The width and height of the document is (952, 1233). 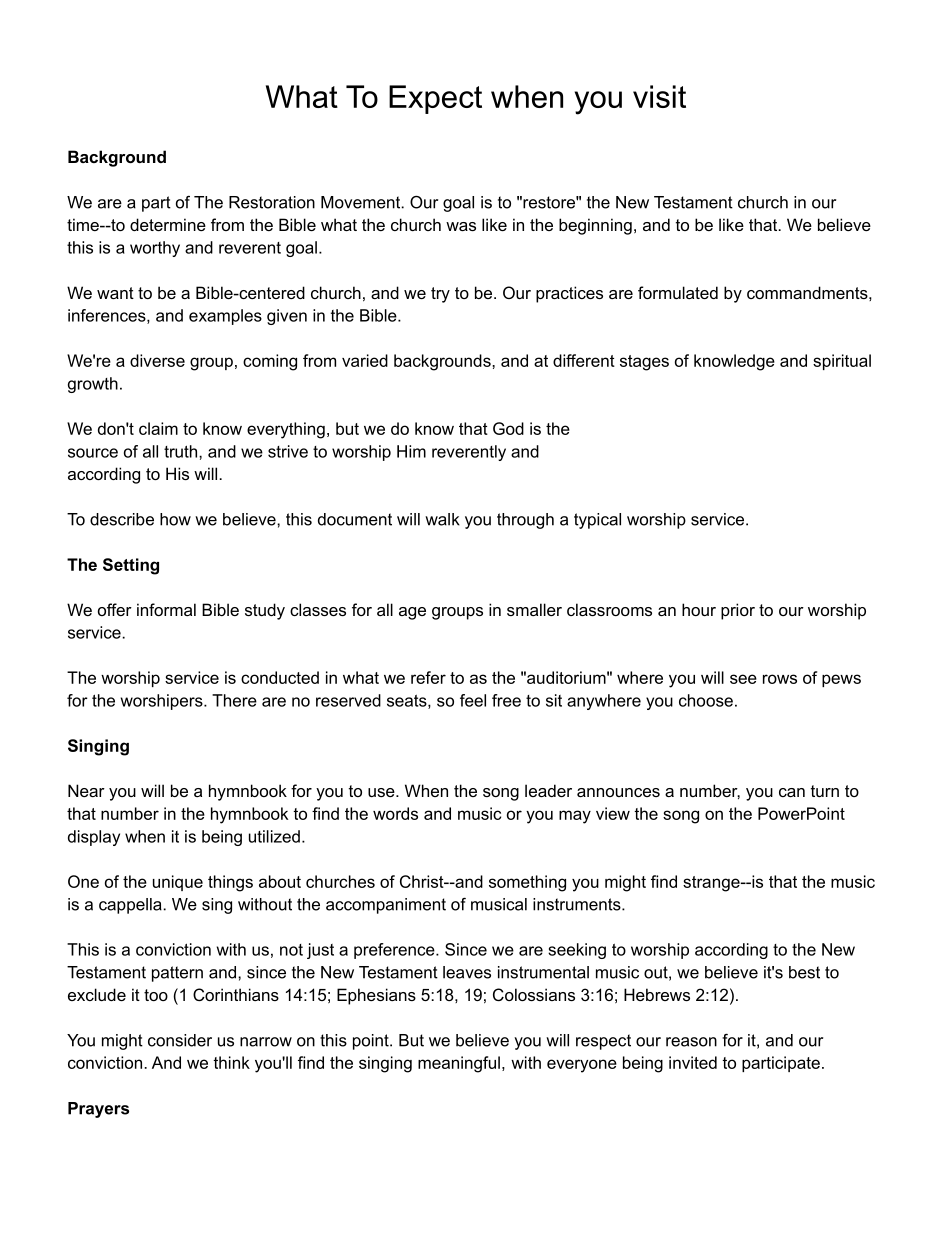 What do you see at coordinates (166, 609) in the document?
I see `informal` at bounding box center [166, 609].
